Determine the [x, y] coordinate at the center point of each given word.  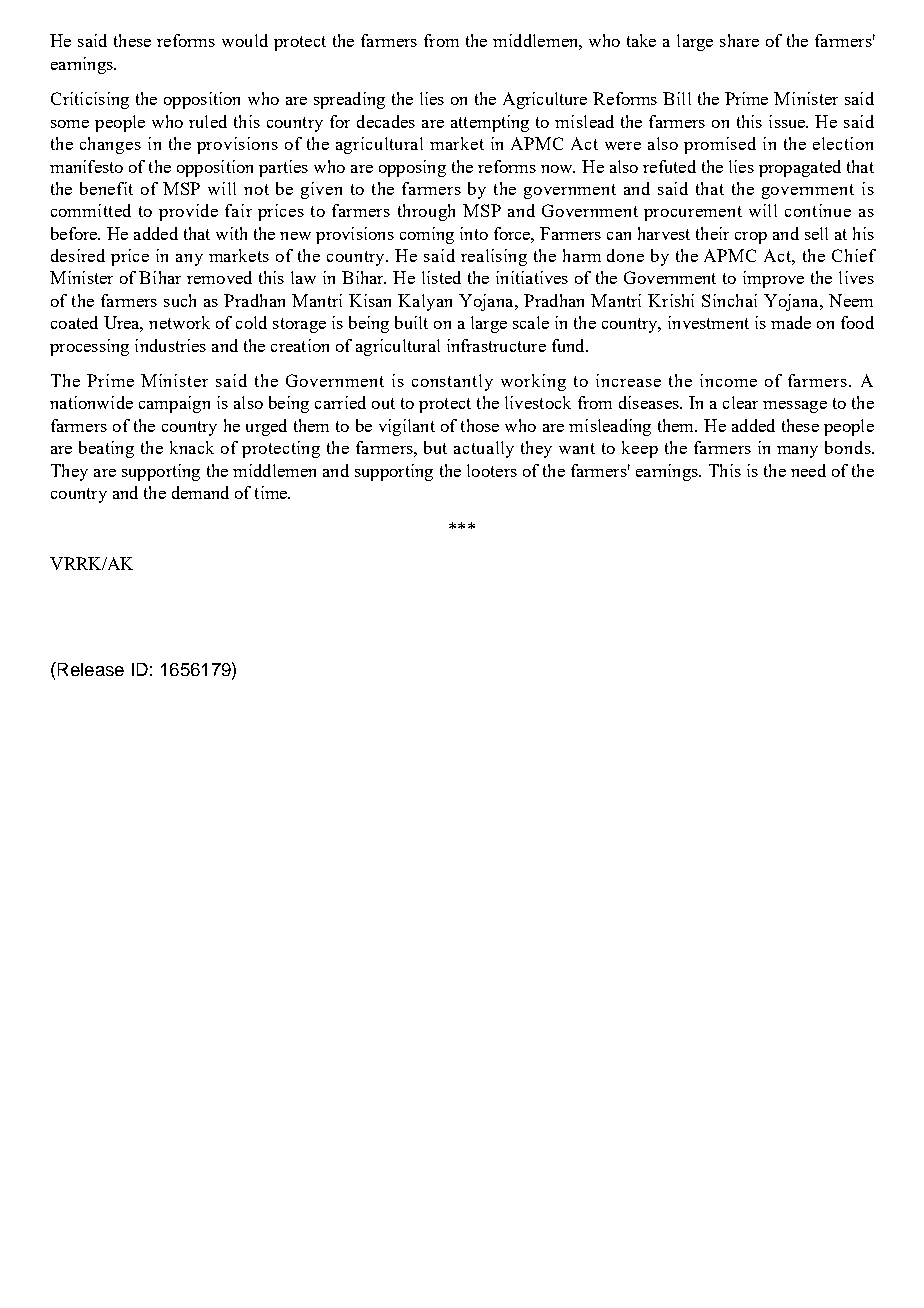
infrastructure [496, 345]
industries [170, 345]
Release [89, 669]
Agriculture [545, 100]
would [245, 40]
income [728, 380]
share [739, 40]
